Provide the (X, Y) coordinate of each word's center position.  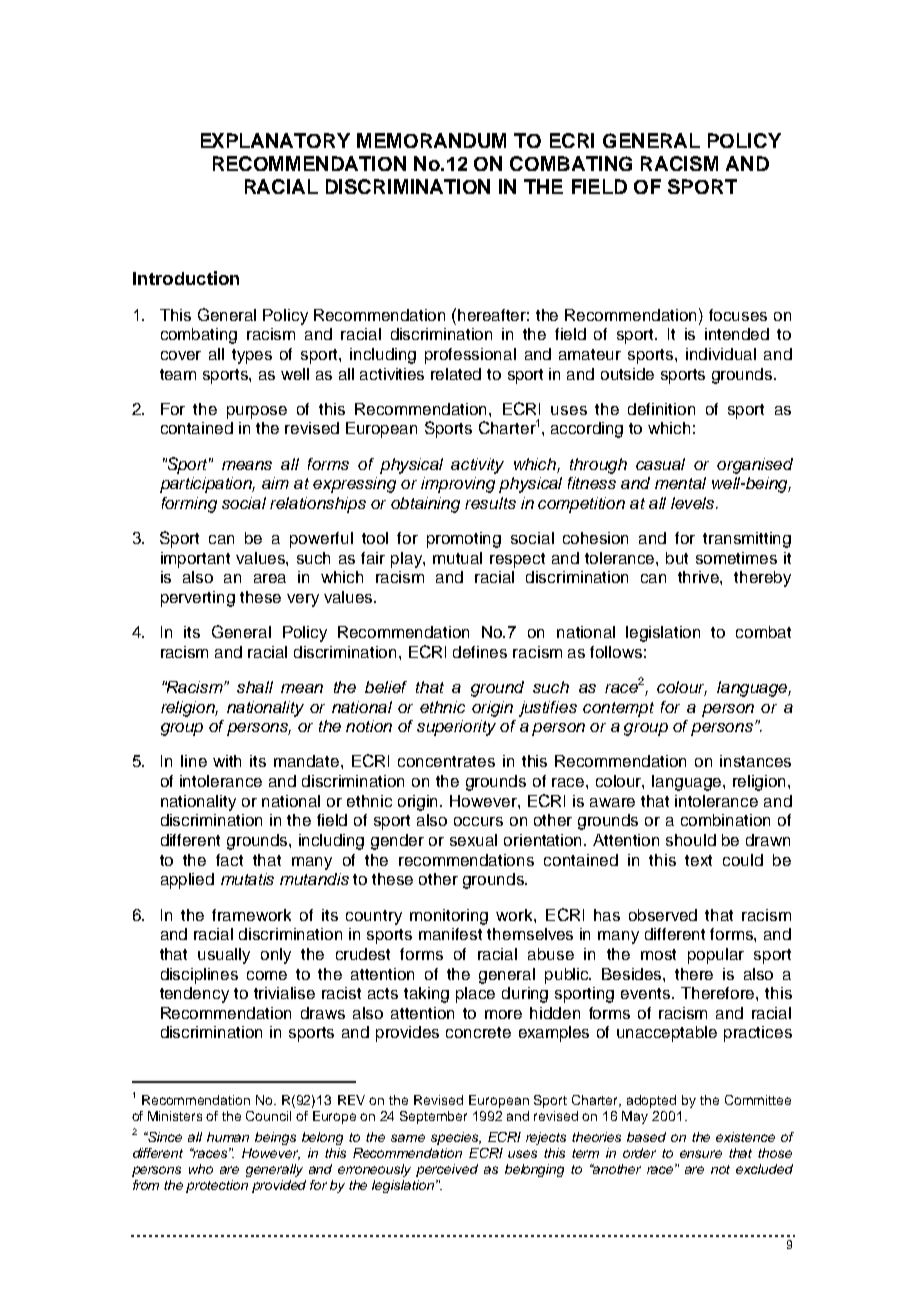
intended (737, 334)
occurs (478, 821)
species (455, 1138)
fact (229, 860)
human (228, 1137)
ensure (701, 1154)
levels (694, 503)
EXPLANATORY (275, 140)
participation (207, 485)
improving (458, 485)
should (691, 840)
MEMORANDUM (431, 140)
